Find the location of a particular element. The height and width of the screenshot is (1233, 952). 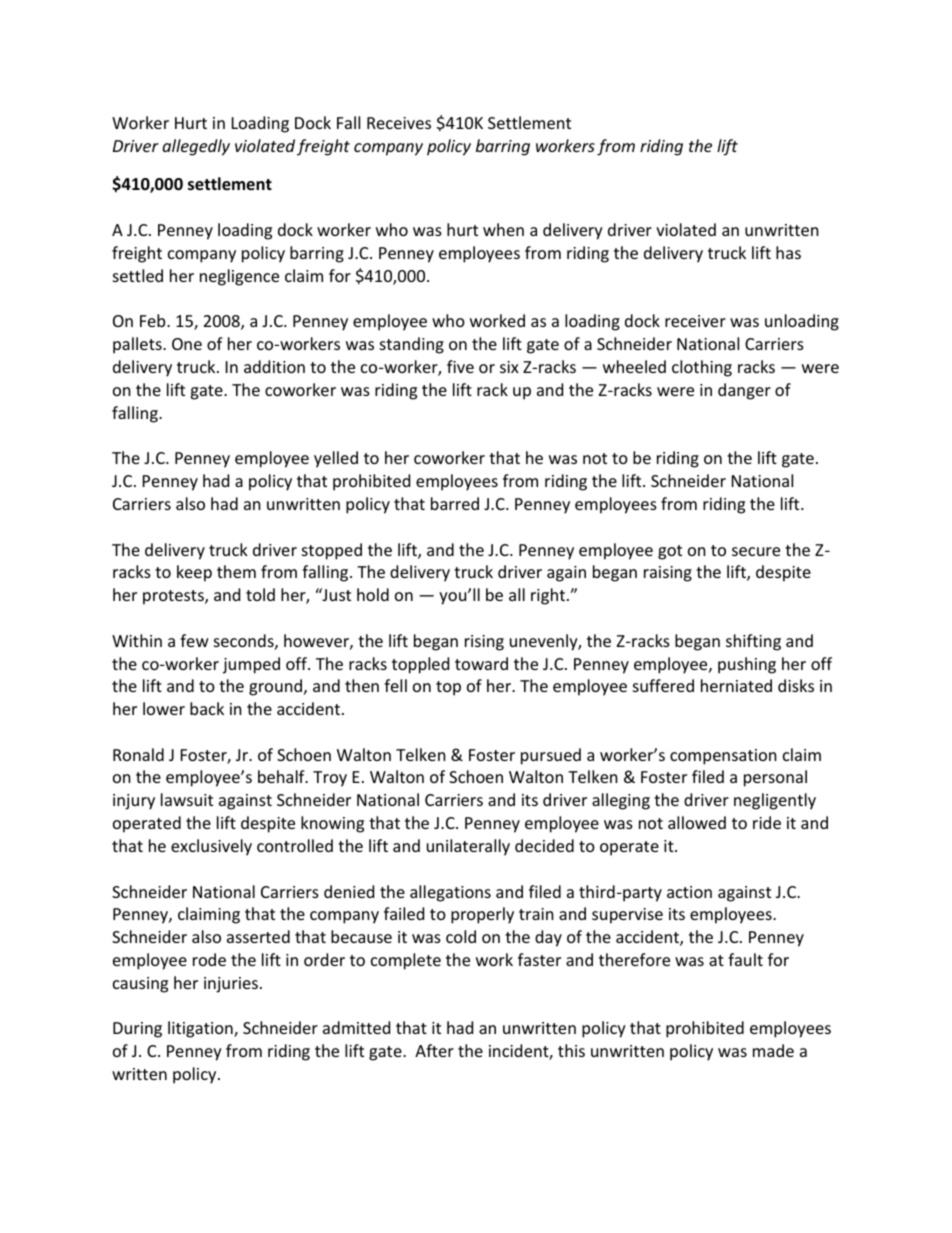

Receives is located at coordinates (399, 123).
